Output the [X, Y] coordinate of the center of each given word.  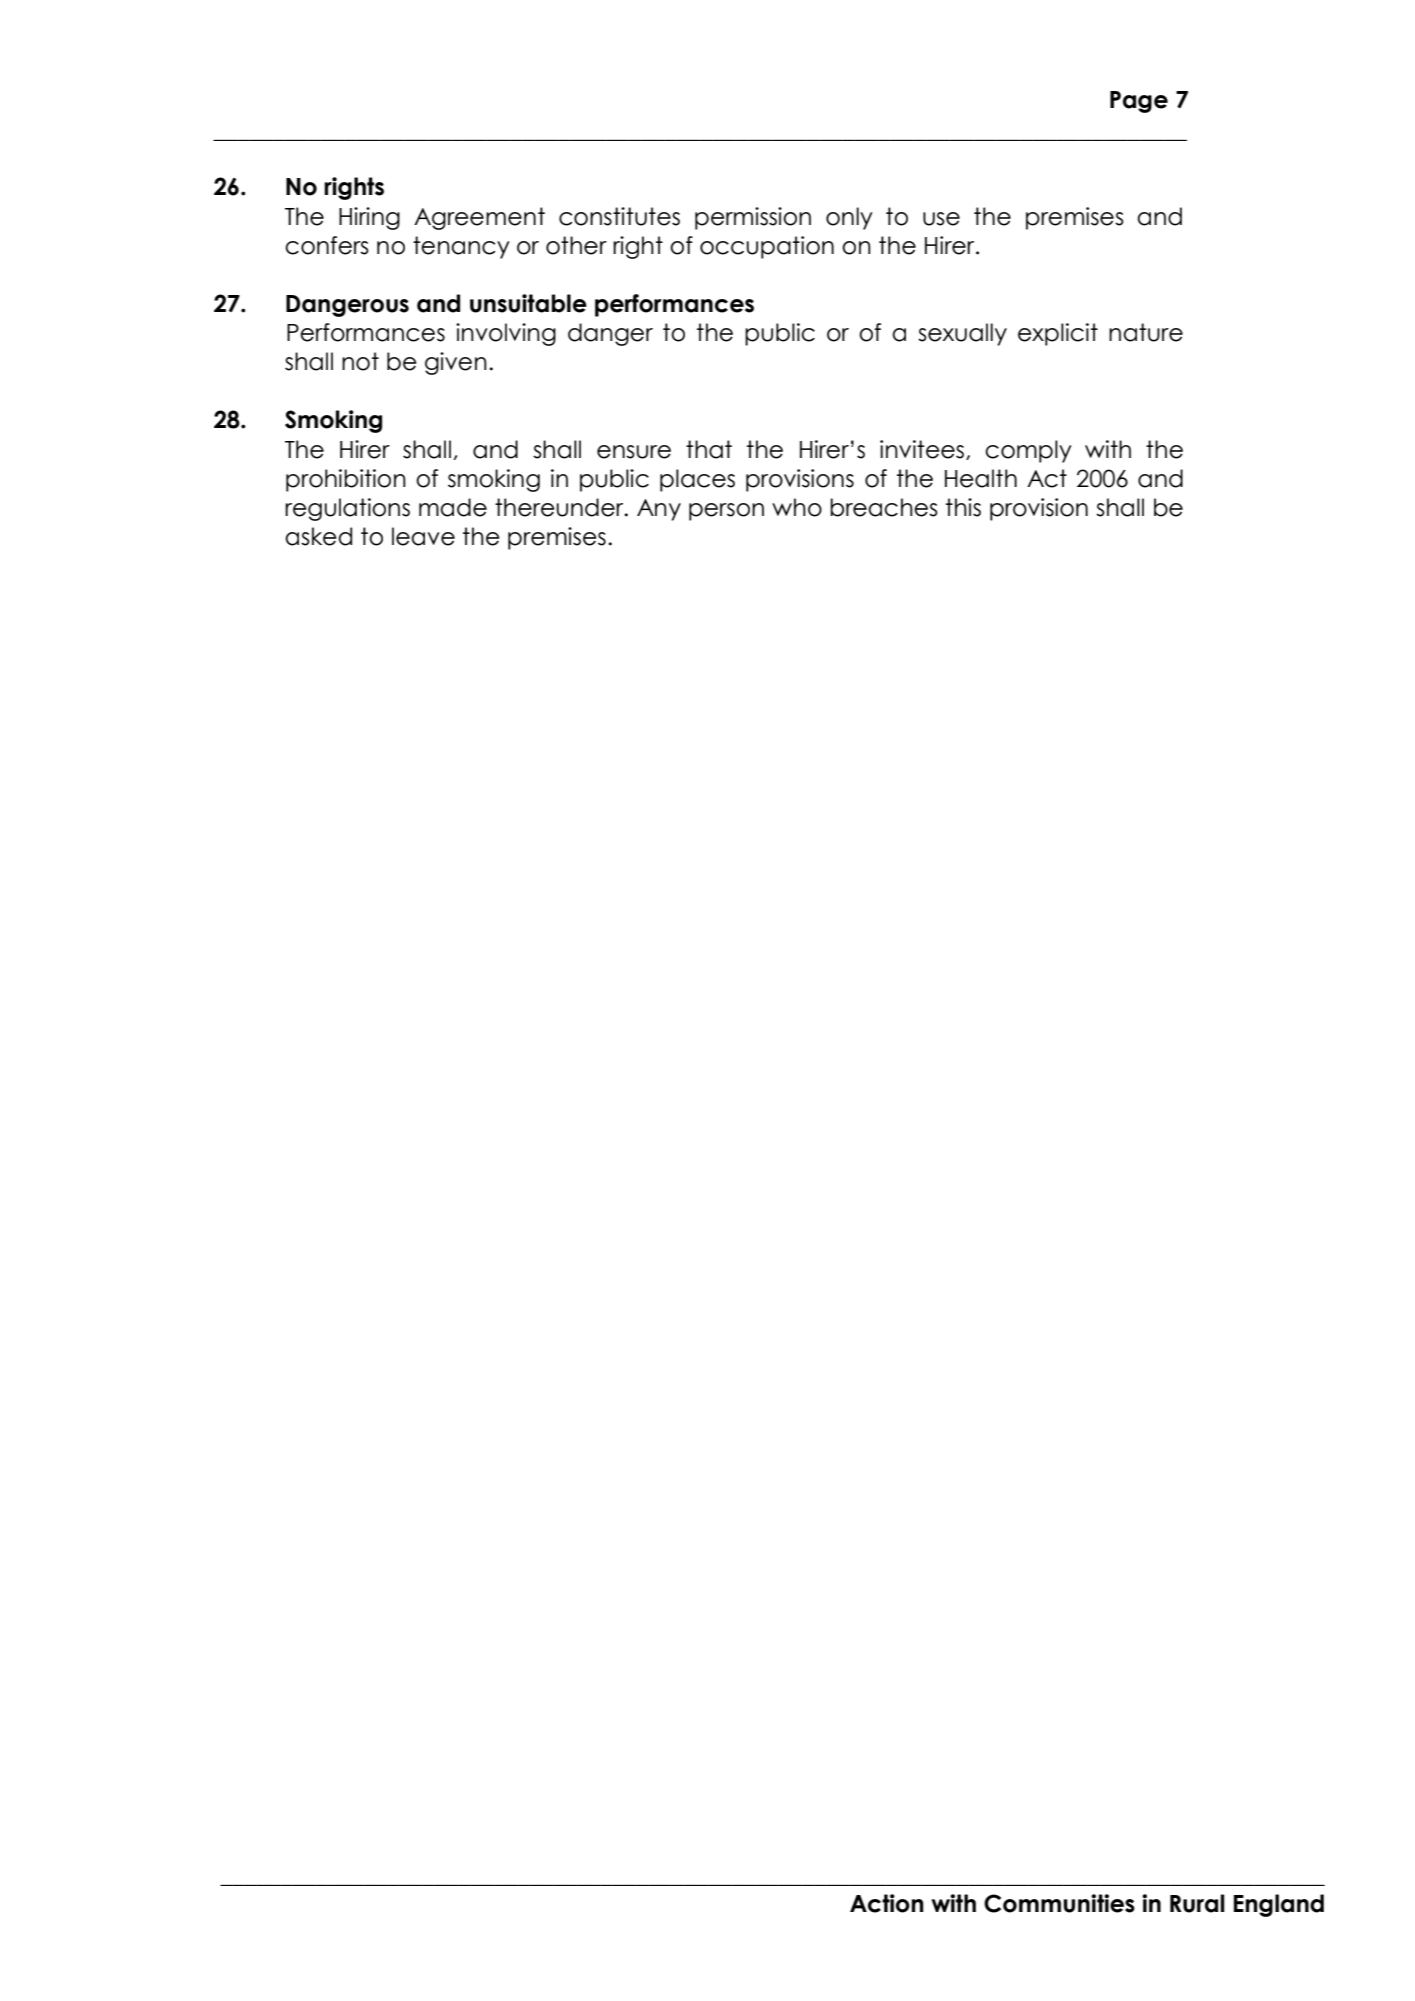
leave [423, 536]
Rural [1197, 1903]
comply [1028, 451]
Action [887, 1903]
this [963, 507]
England [1279, 1905]
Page [1139, 102]
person [726, 512]
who [797, 507]
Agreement [479, 218]
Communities [1059, 1903]
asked [318, 536]
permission [753, 218]
